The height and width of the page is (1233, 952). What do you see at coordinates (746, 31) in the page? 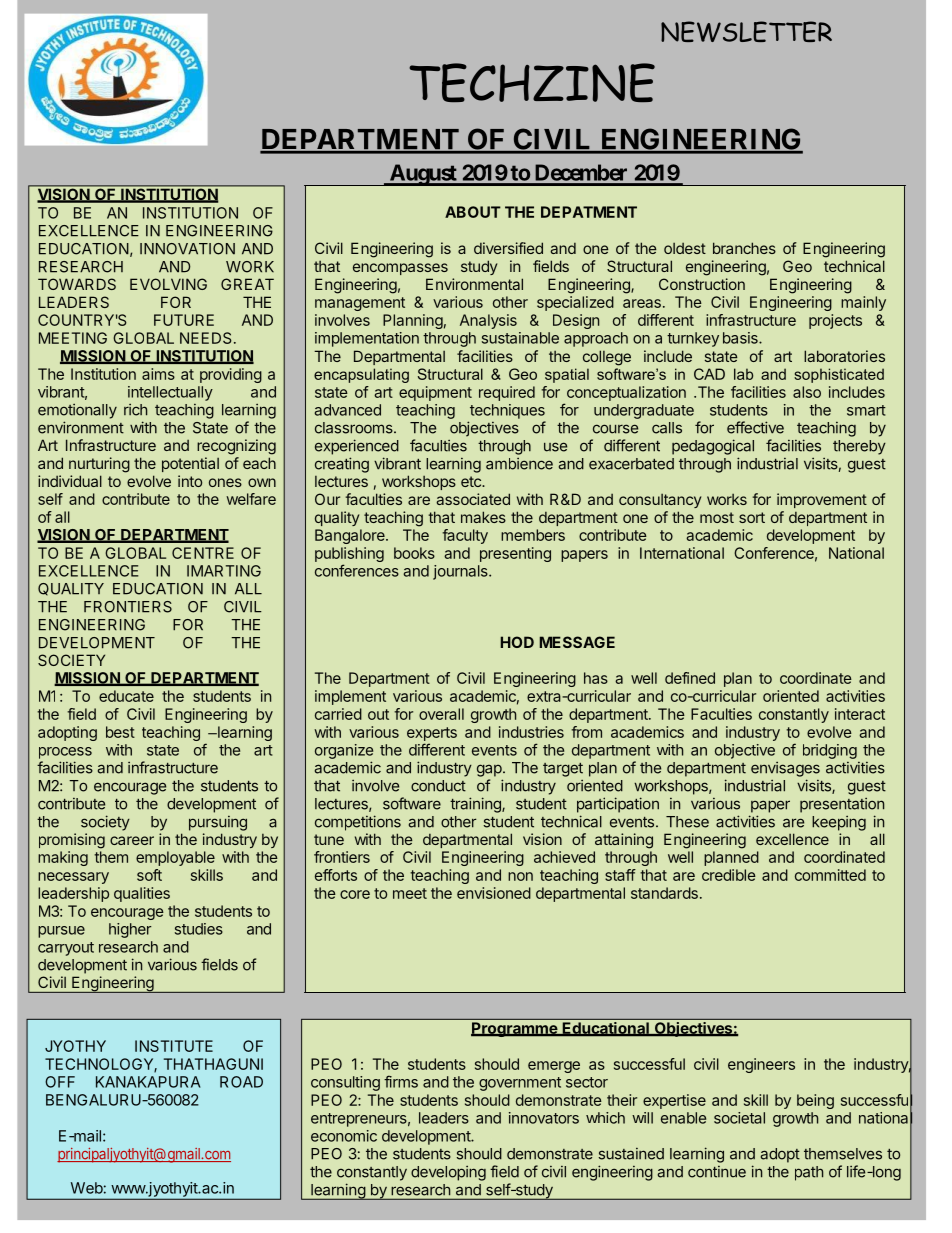
I see `NEWSLETTER` at bounding box center [746, 31].
